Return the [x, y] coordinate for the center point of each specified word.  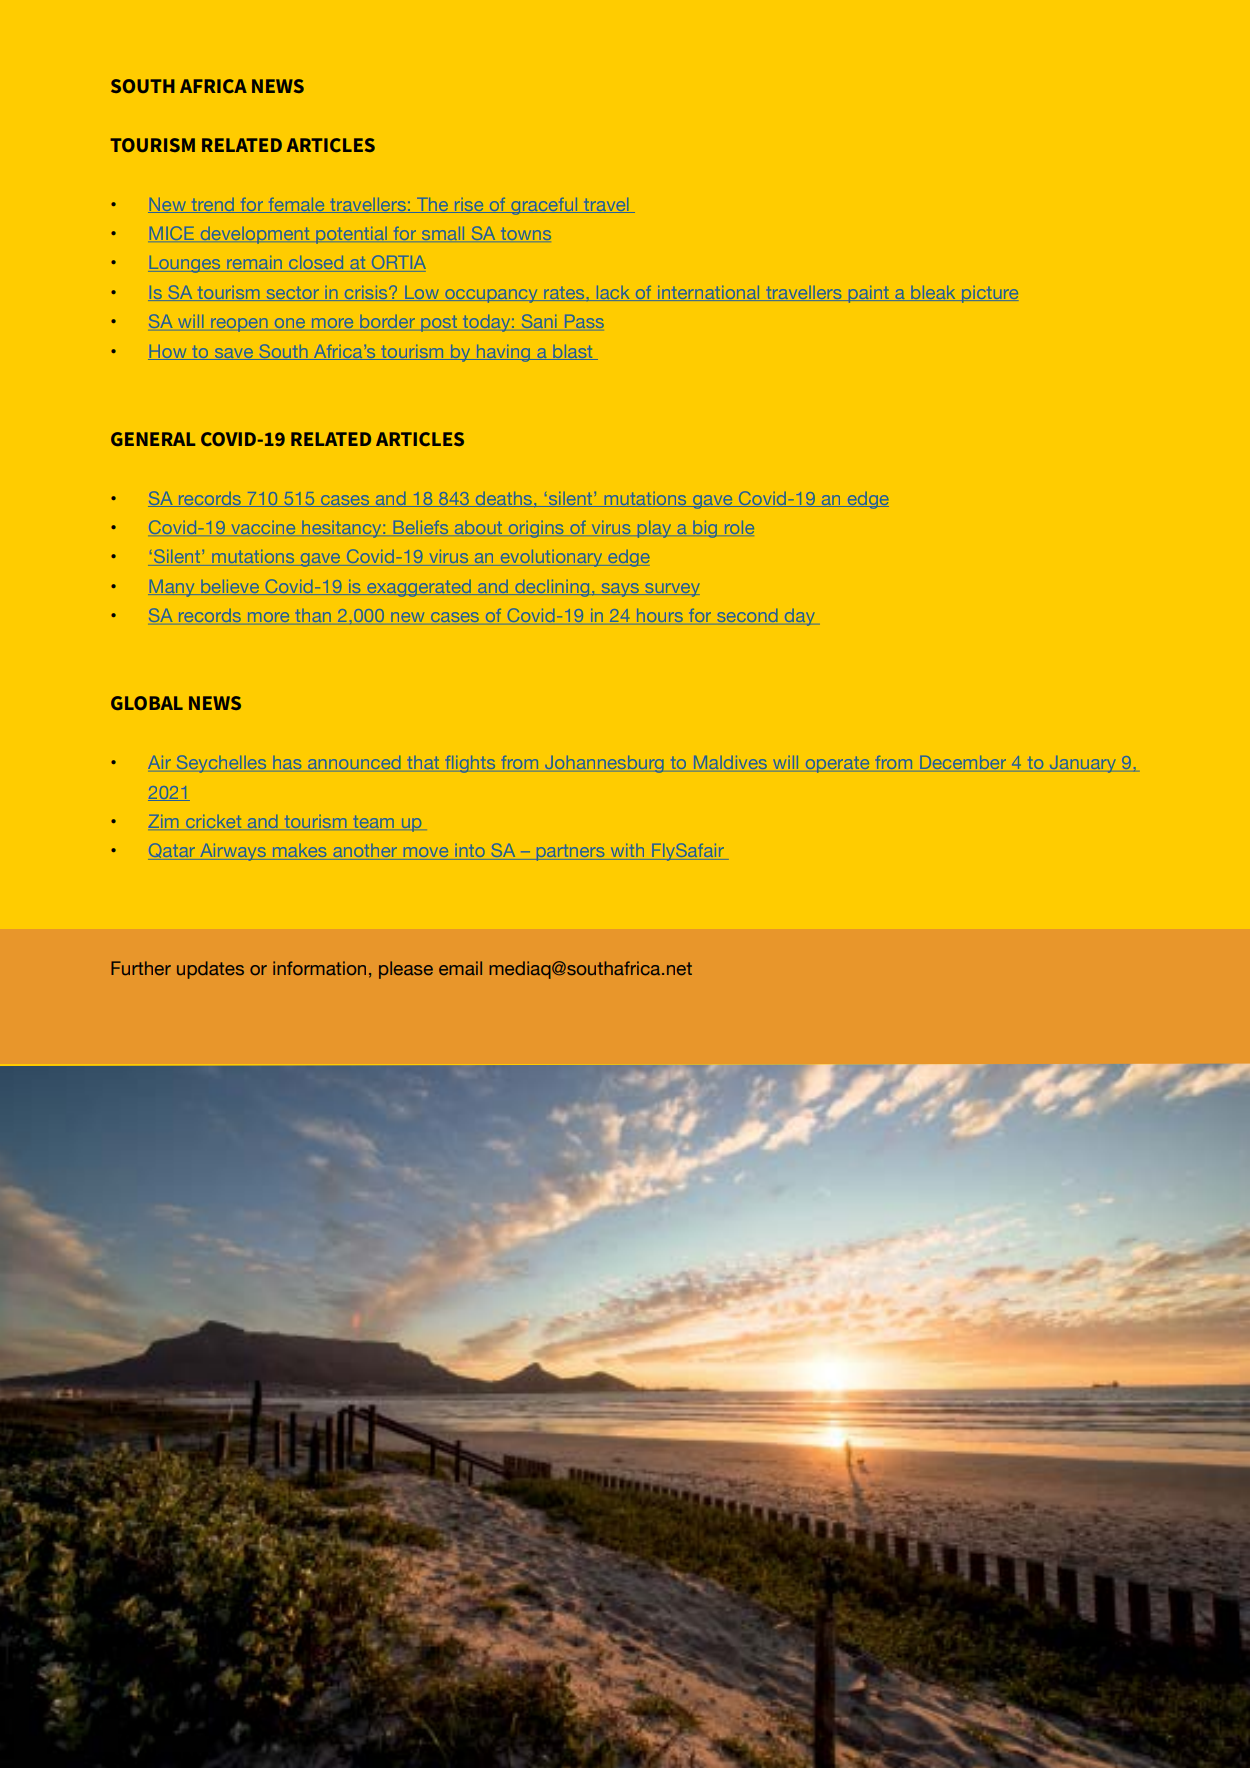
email [460, 968]
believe [230, 586]
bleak [933, 292]
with [627, 850]
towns [526, 233]
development [255, 235]
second [748, 615]
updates [210, 970]
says [620, 590]
